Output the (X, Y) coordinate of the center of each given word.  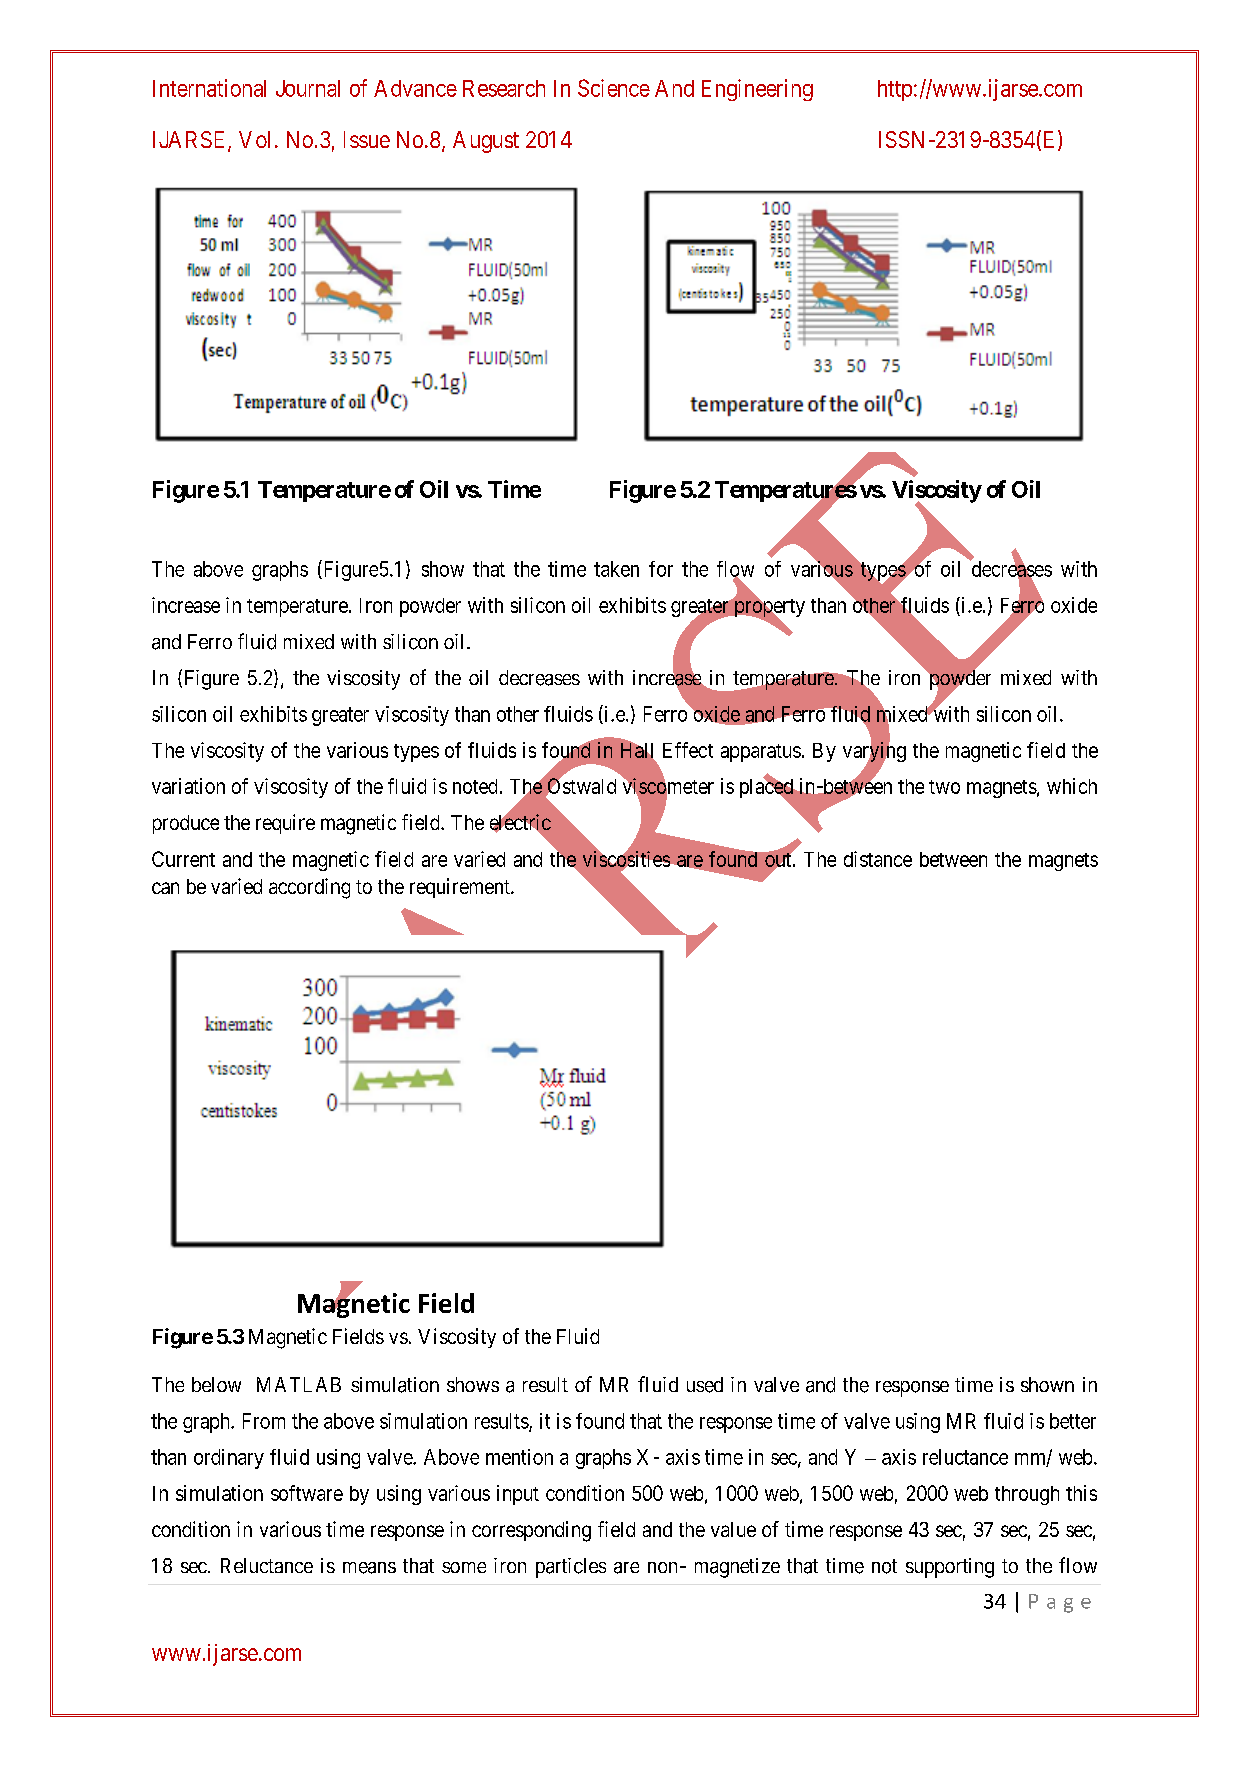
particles (571, 1568)
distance (878, 859)
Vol (254, 139)
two (944, 787)
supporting (950, 1568)
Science (614, 88)
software (307, 1493)
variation (188, 786)
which (1072, 786)
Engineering (757, 90)
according (309, 888)
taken (616, 569)
